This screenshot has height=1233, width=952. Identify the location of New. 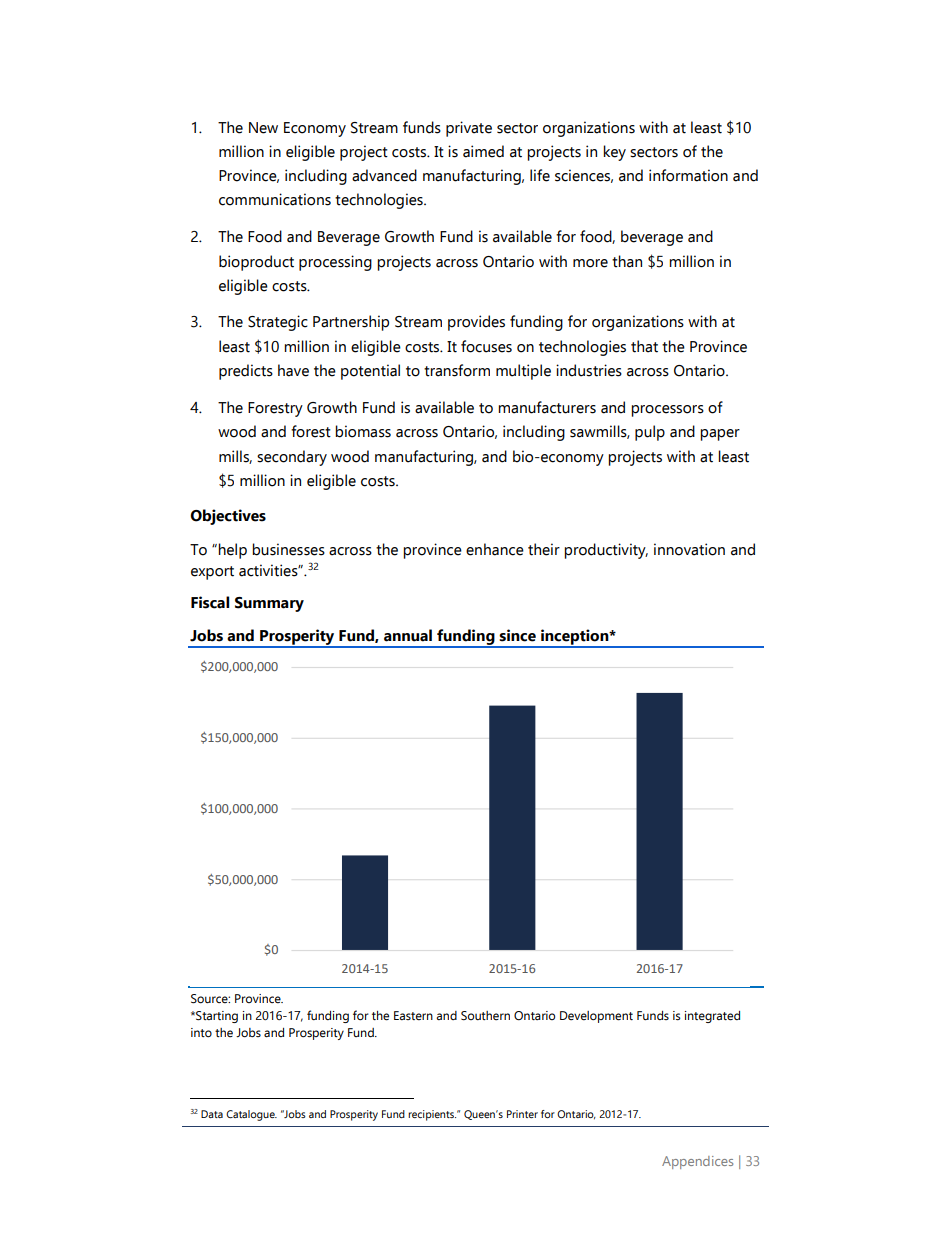
(263, 128).
